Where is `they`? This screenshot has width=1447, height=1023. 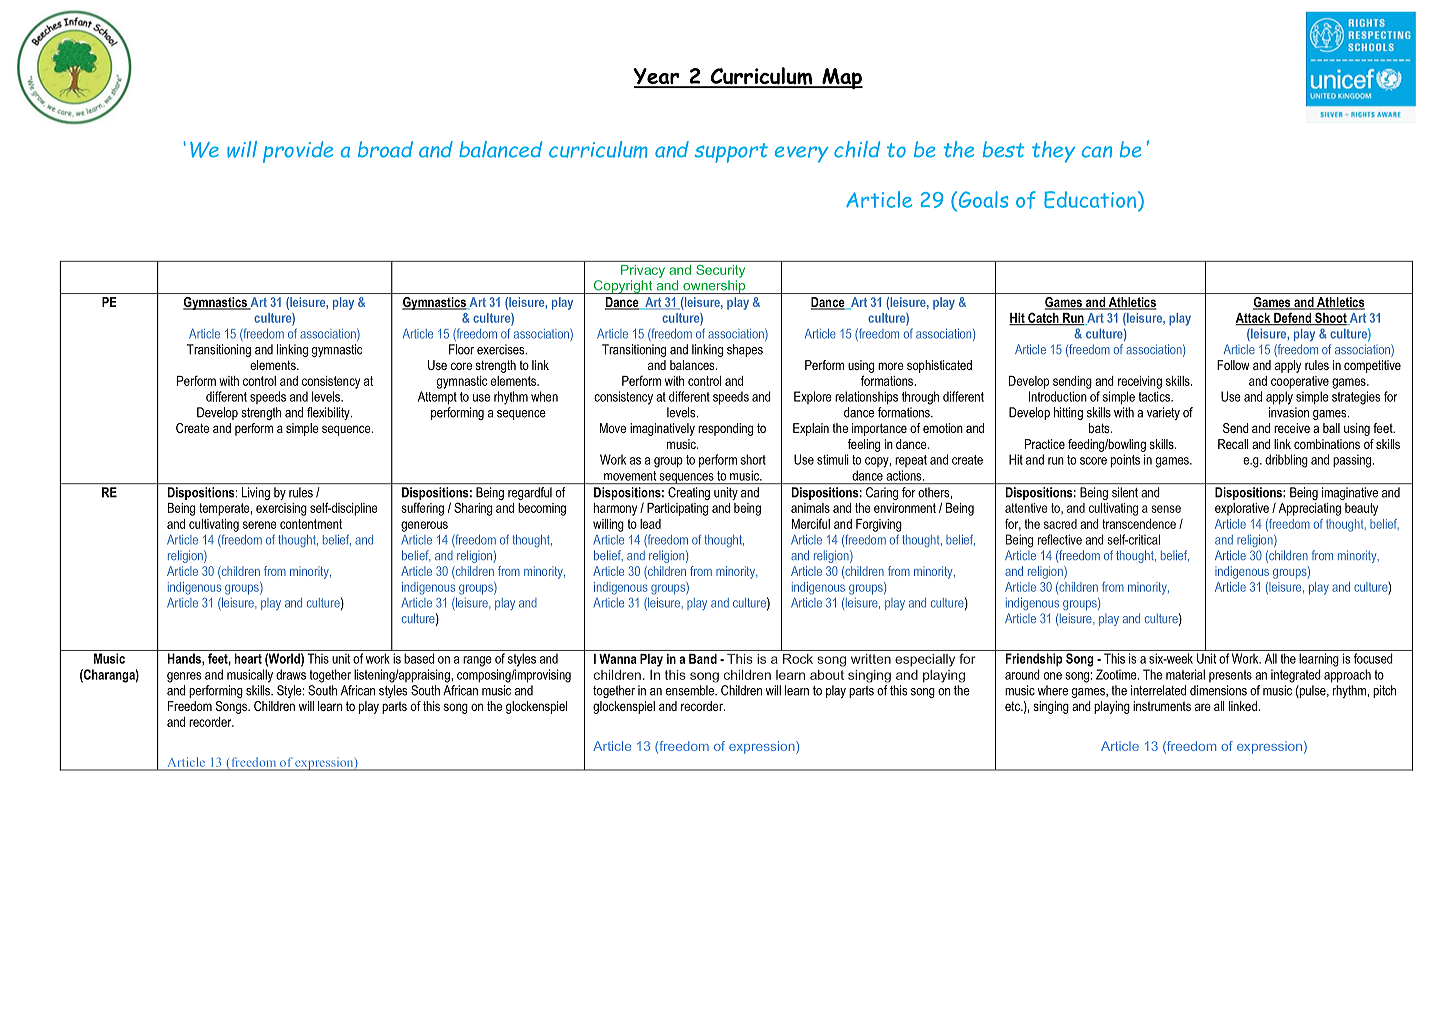 they is located at coordinates (1053, 152).
